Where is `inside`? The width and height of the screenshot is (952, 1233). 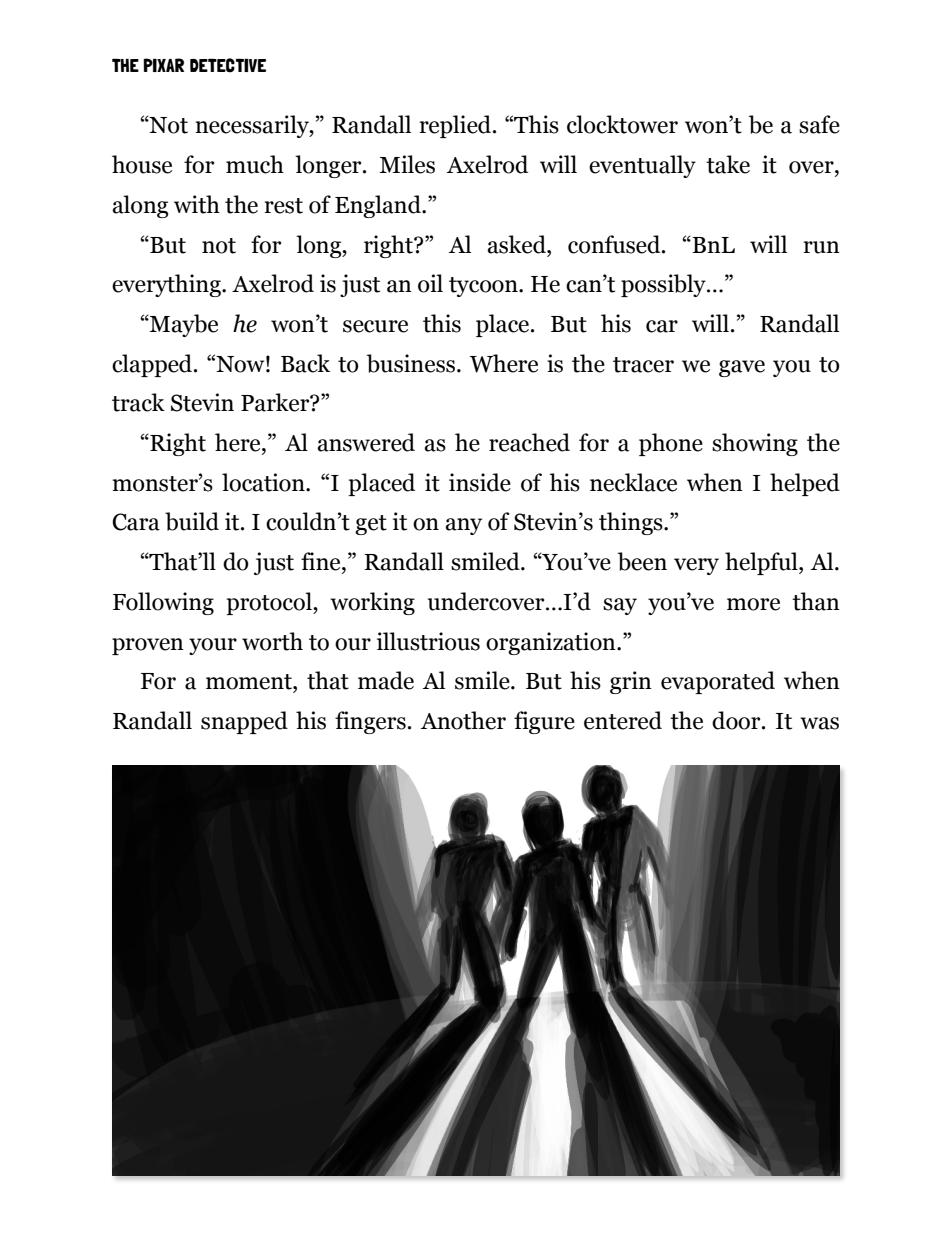
inside is located at coordinates (480, 482).
